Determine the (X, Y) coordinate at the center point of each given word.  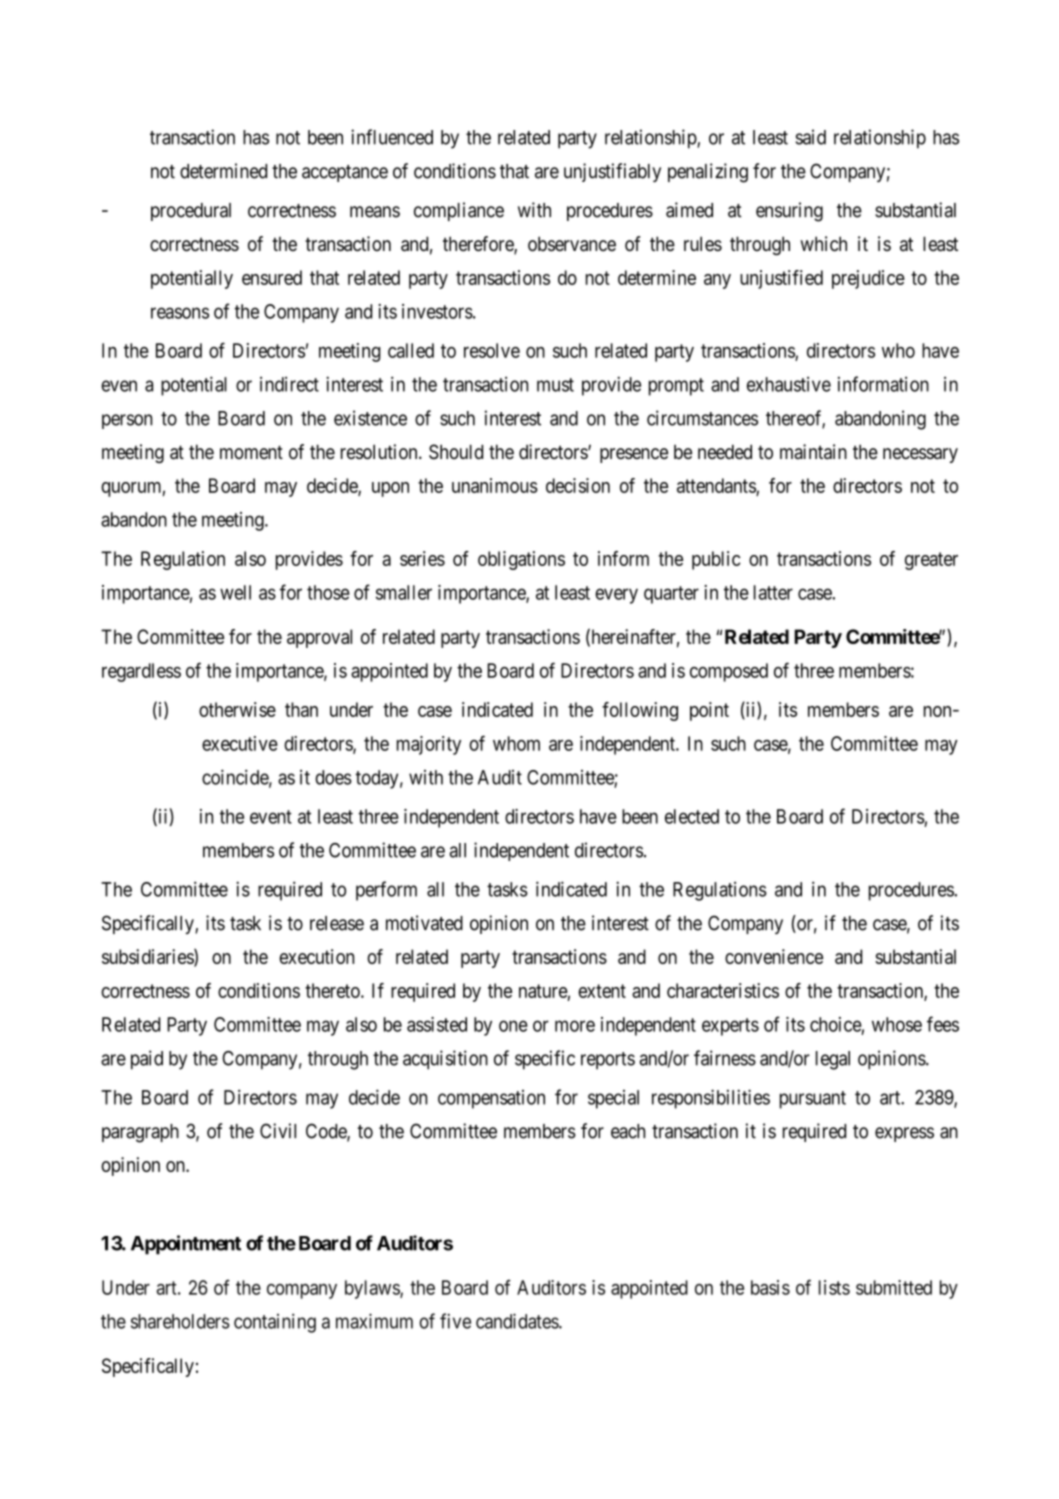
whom (516, 743)
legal (833, 1060)
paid (147, 1060)
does (333, 777)
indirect (289, 384)
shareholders (180, 1321)
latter (773, 592)
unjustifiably (612, 172)
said (811, 137)
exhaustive (789, 384)
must (555, 385)
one (513, 1026)
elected (692, 816)
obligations (521, 560)
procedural (191, 212)
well (235, 592)
